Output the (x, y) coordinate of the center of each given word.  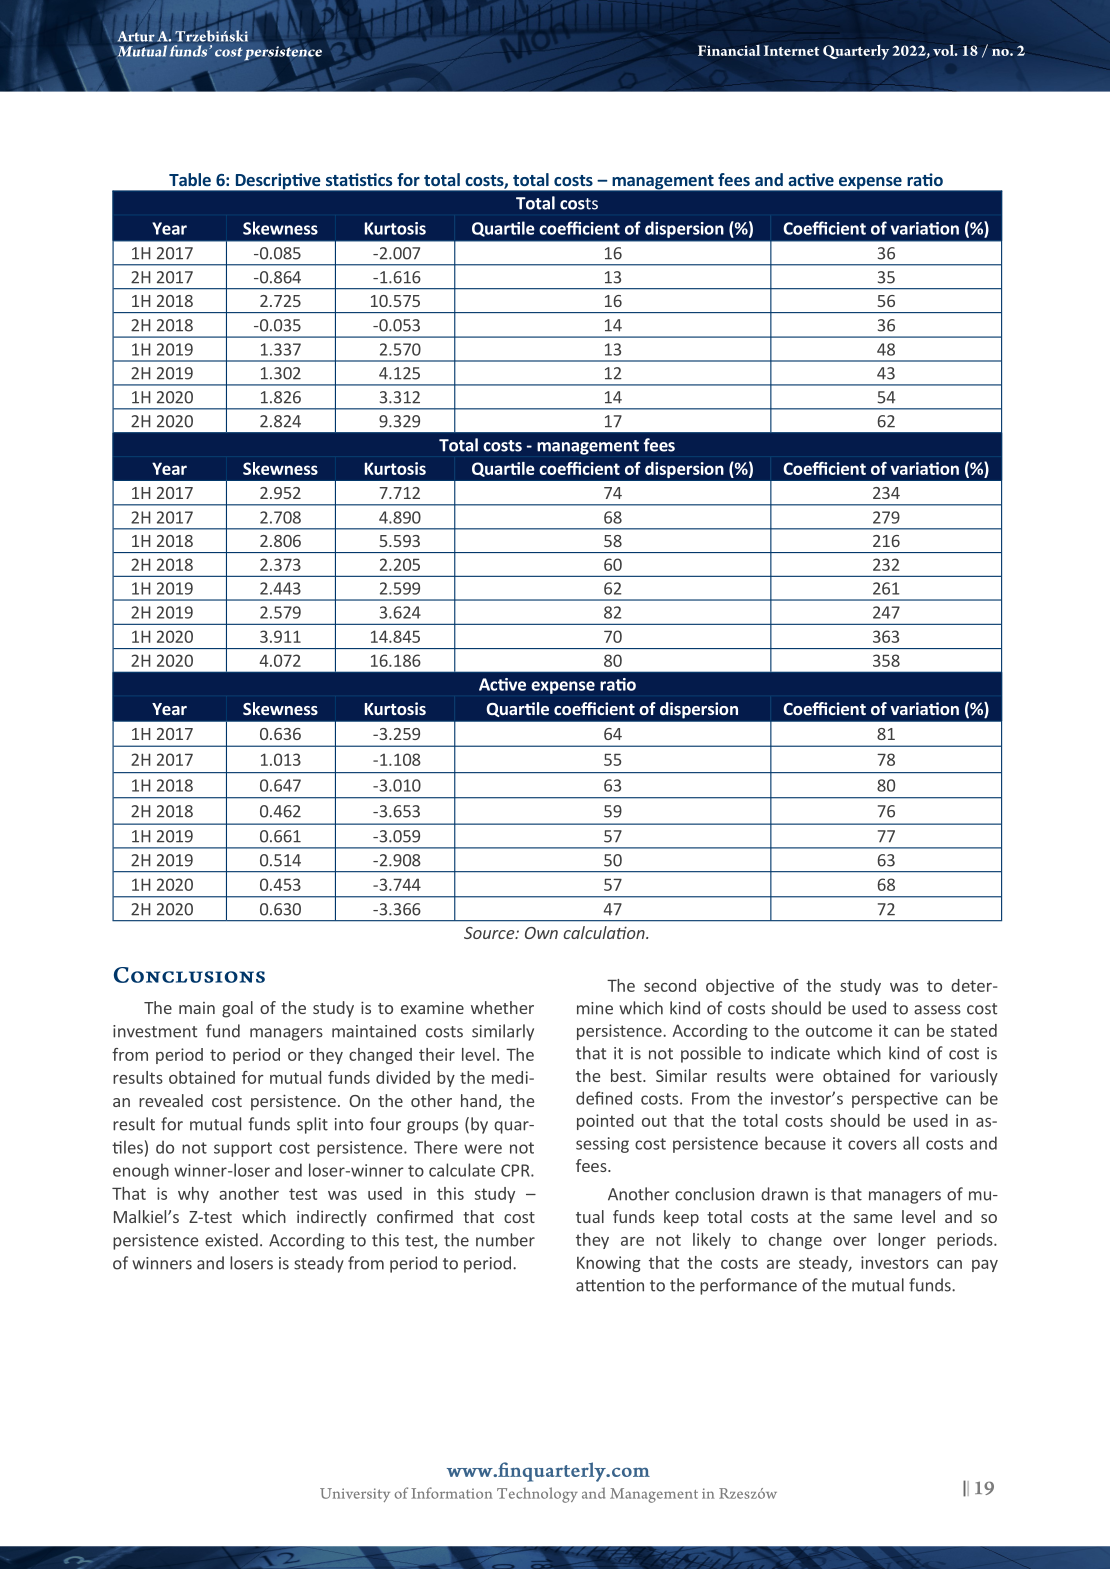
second (670, 985)
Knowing (609, 1264)
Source (490, 933)
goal (237, 1009)
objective (740, 987)
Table (190, 179)
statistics (359, 179)
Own (541, 933)
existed (231, 1240)
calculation (605, 932)
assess (937, 1010)
